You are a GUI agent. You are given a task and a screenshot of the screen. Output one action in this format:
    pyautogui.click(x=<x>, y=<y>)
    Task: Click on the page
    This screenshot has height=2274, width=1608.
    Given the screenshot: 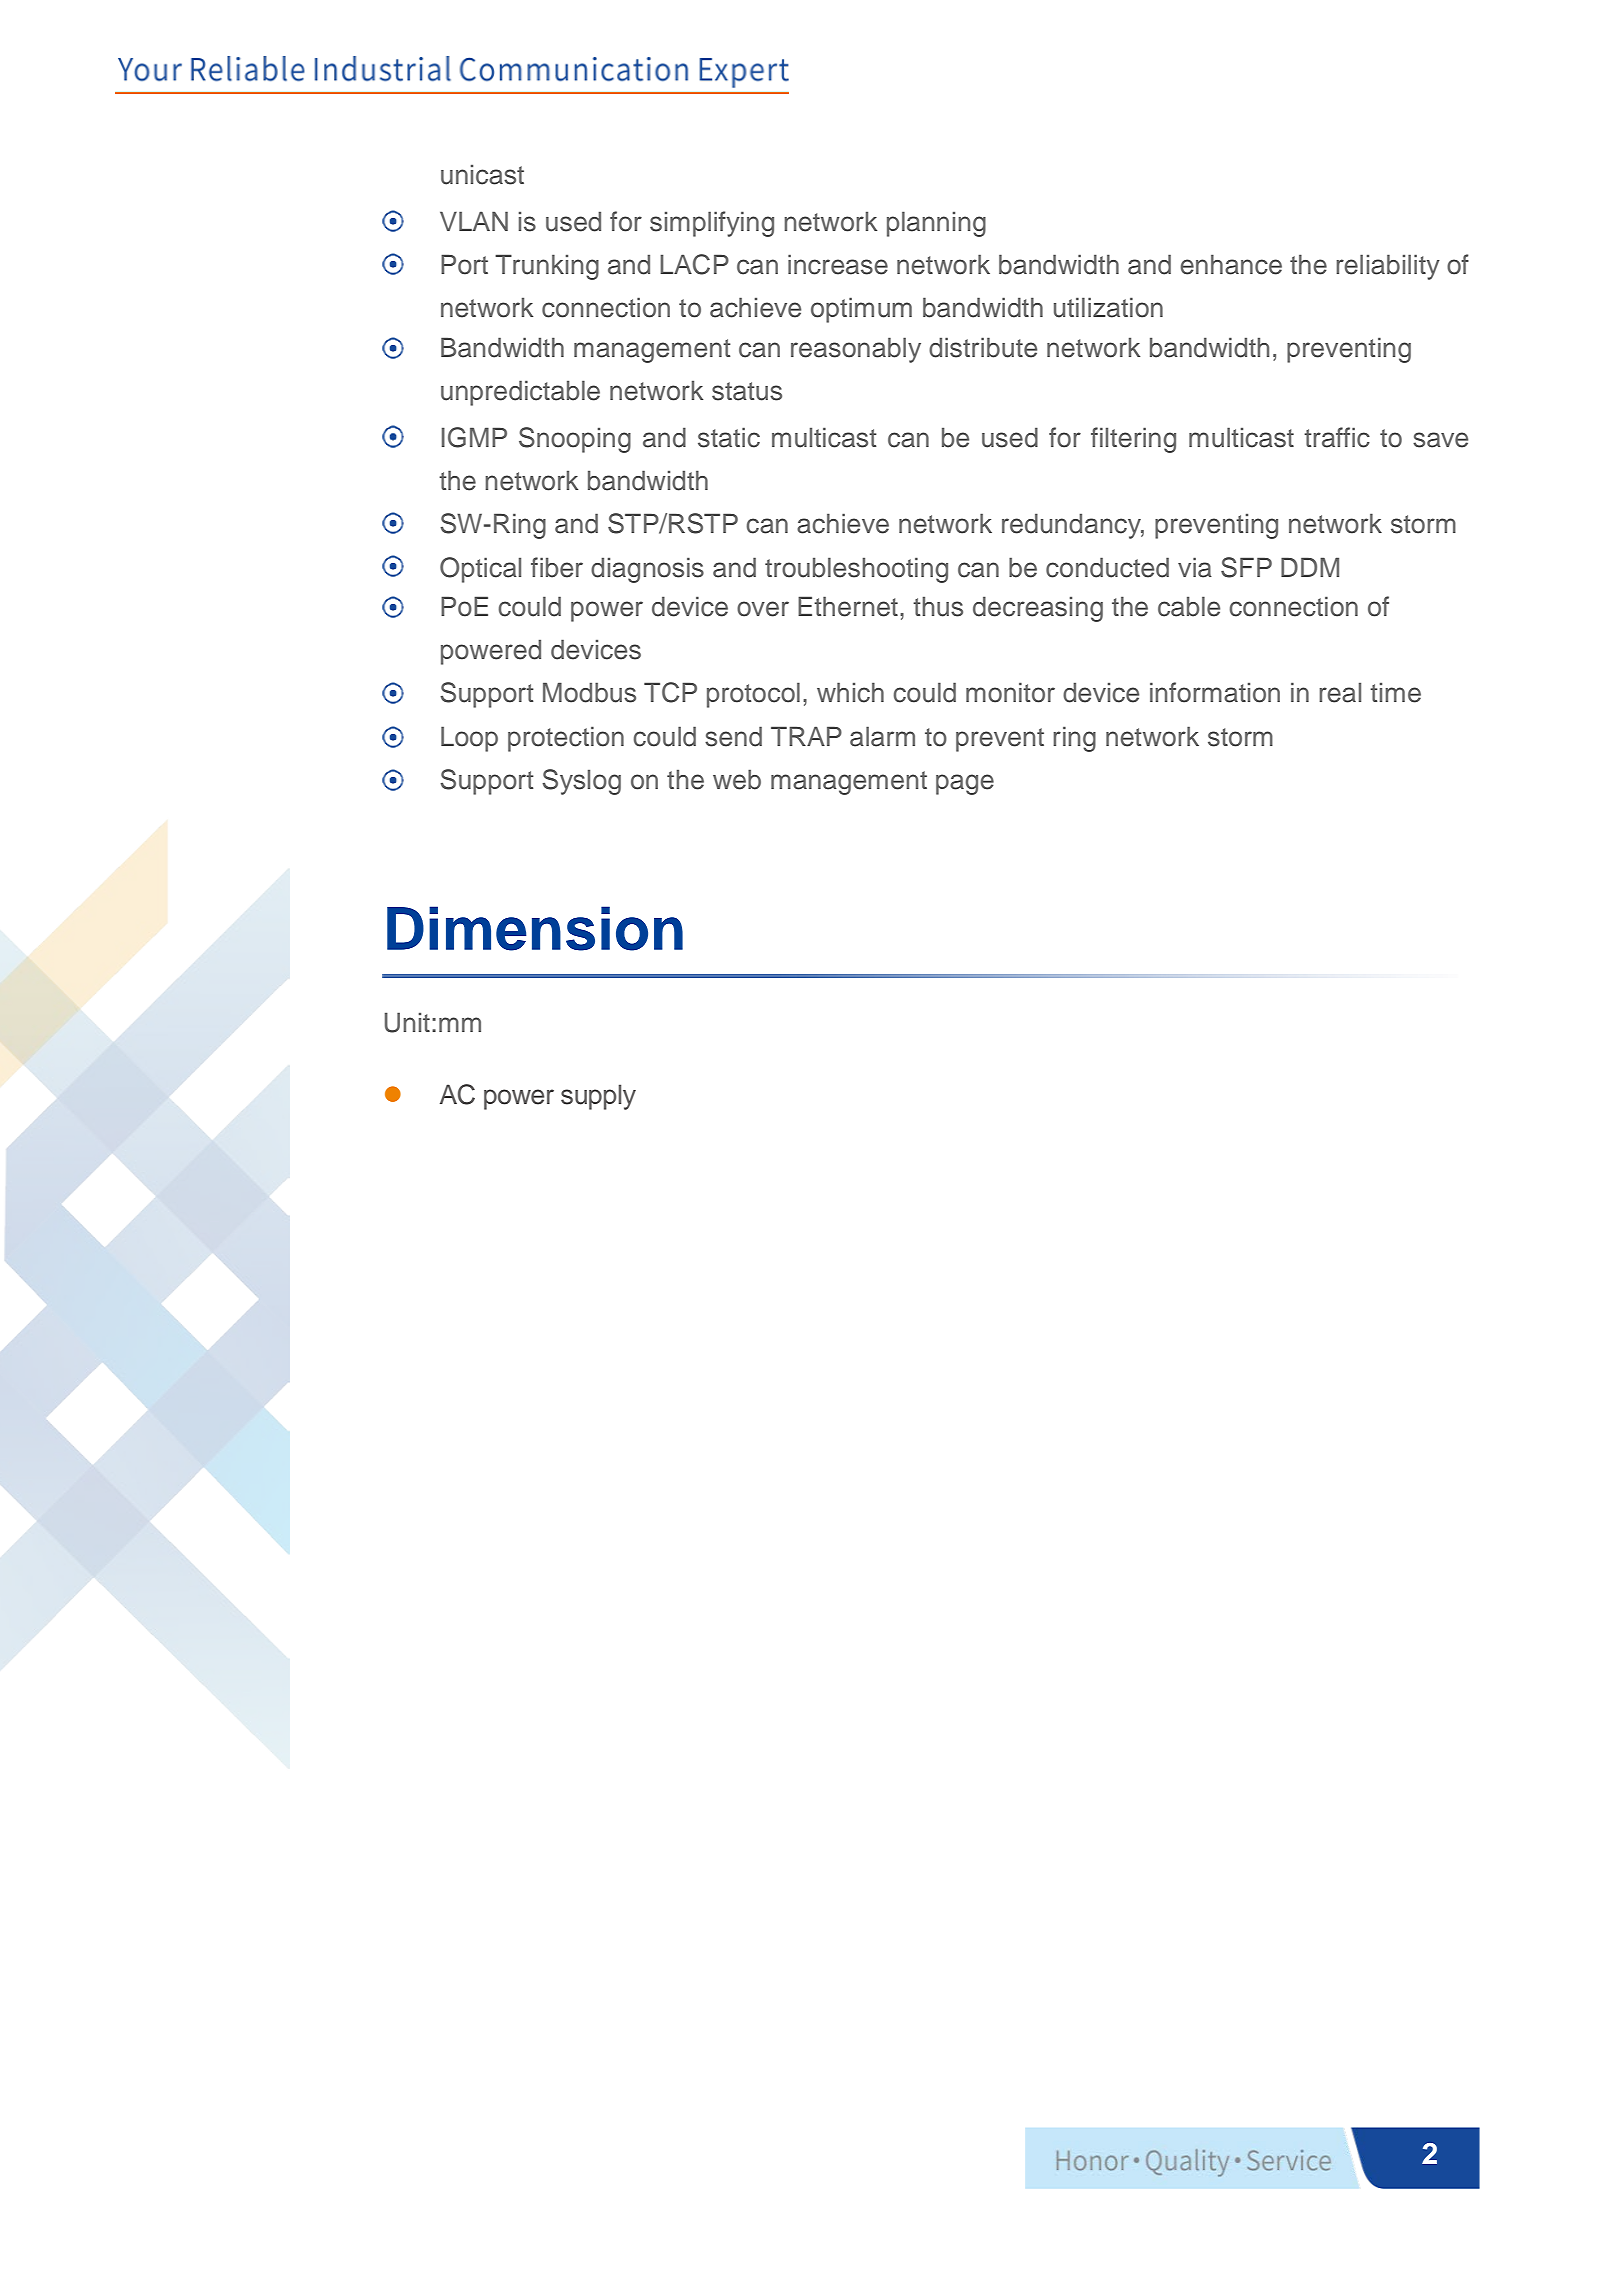 What is the action you would take?
    pyautogui.click(x=965, y=784)
